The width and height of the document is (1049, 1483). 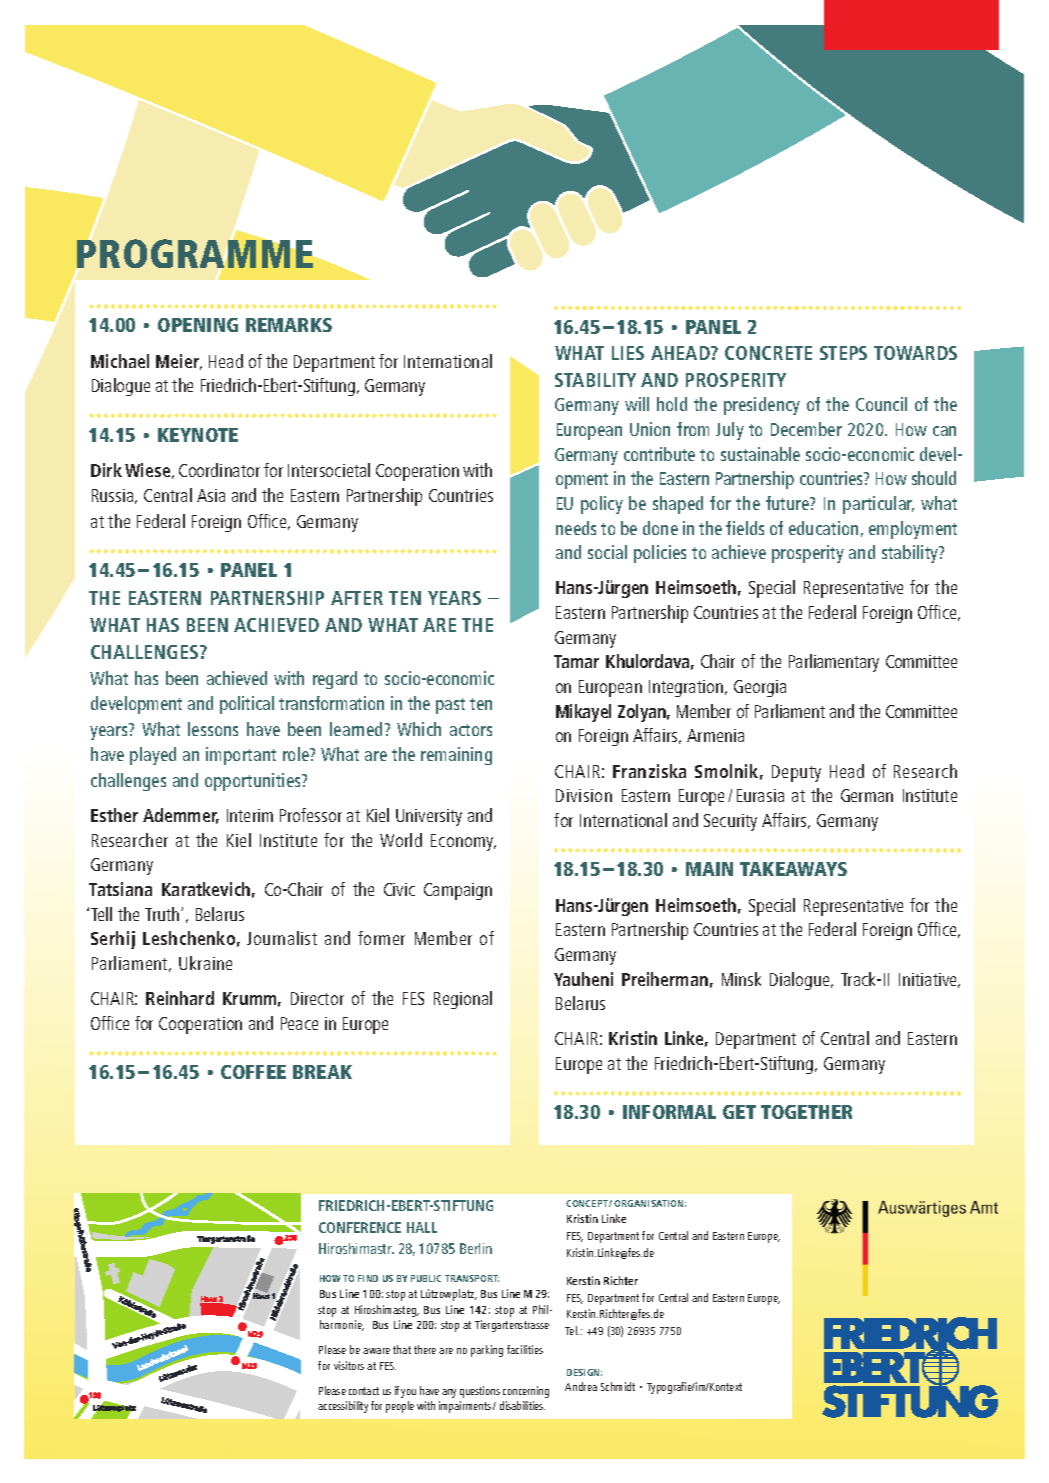 I want to click on TAKEAWAYS, so click(x=793, y=869).
